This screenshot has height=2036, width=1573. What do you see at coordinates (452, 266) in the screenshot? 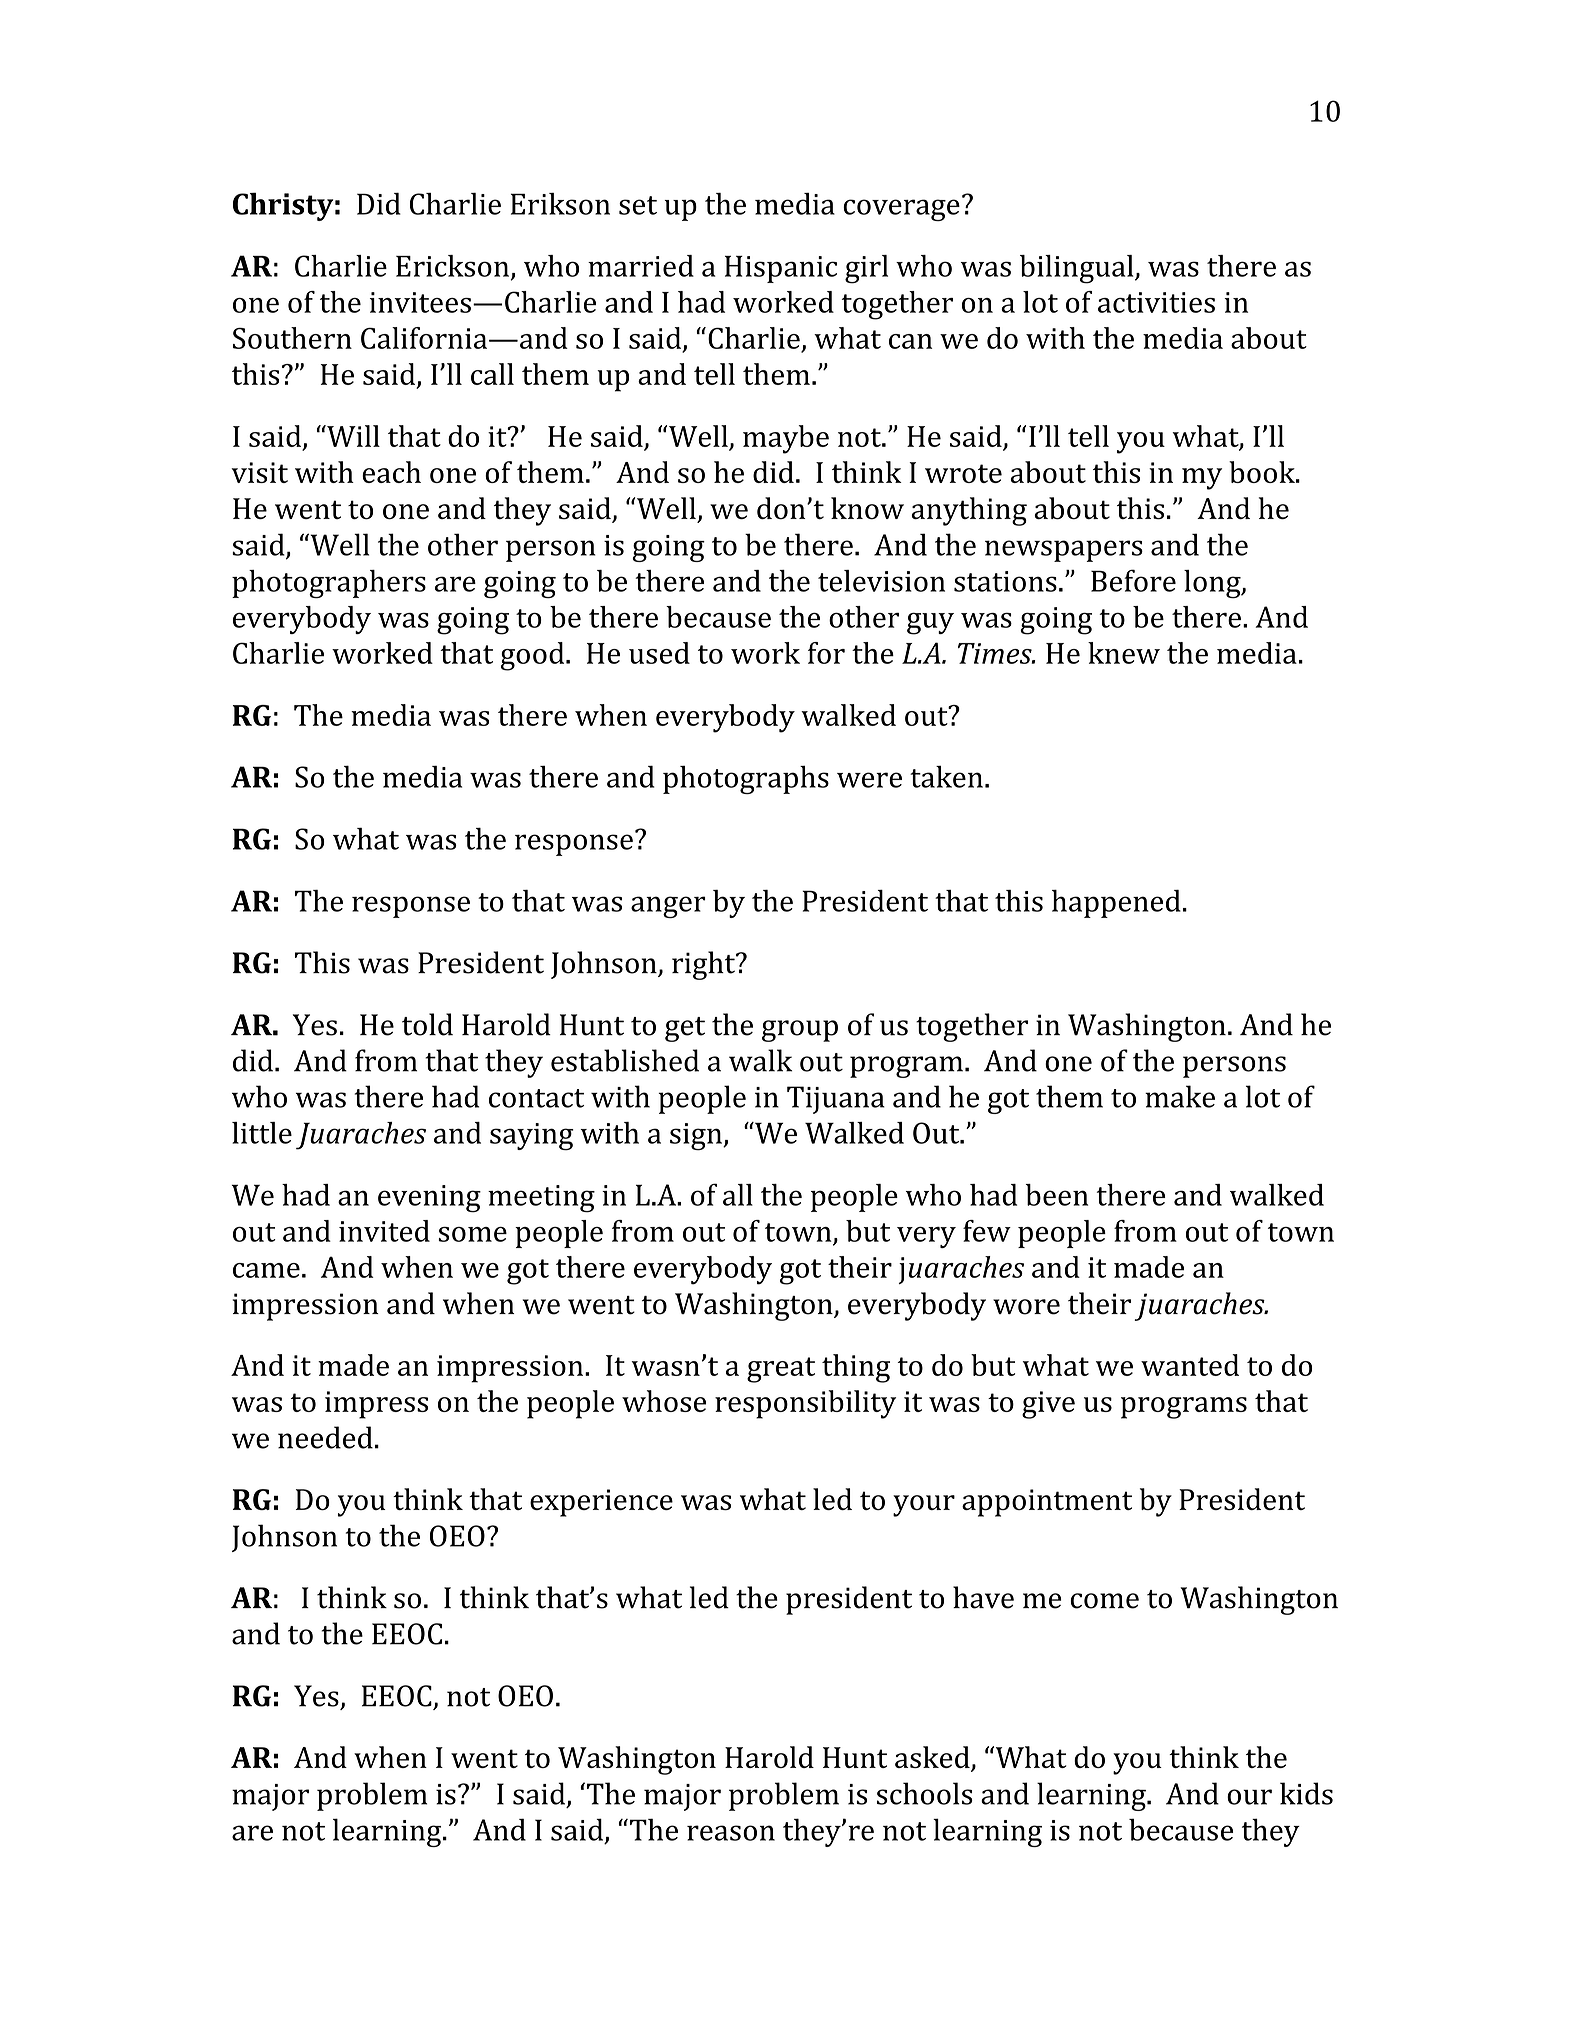
I see `Erickson` at bounding box center [452, 266].
